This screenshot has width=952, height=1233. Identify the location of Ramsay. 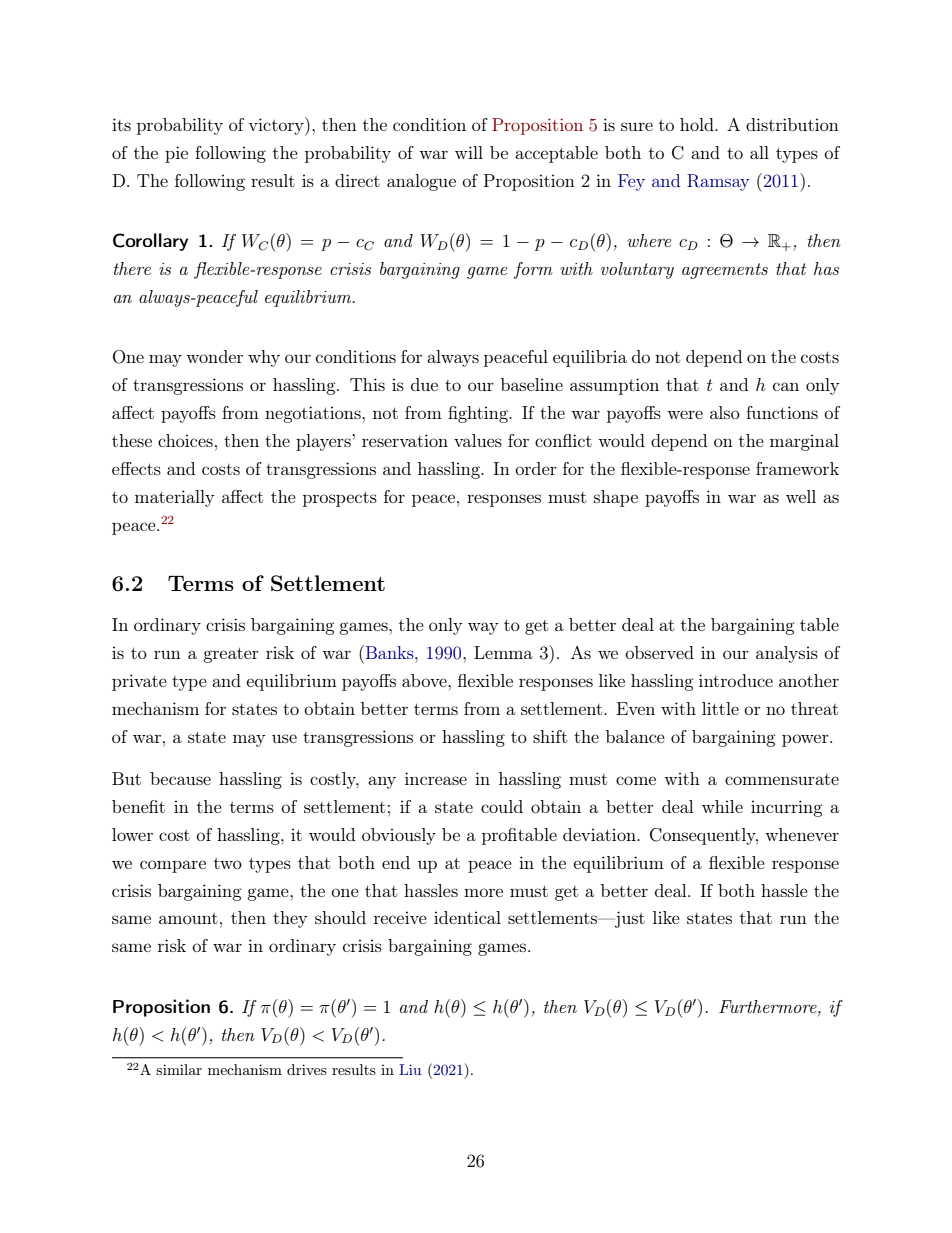
(718, 182).
